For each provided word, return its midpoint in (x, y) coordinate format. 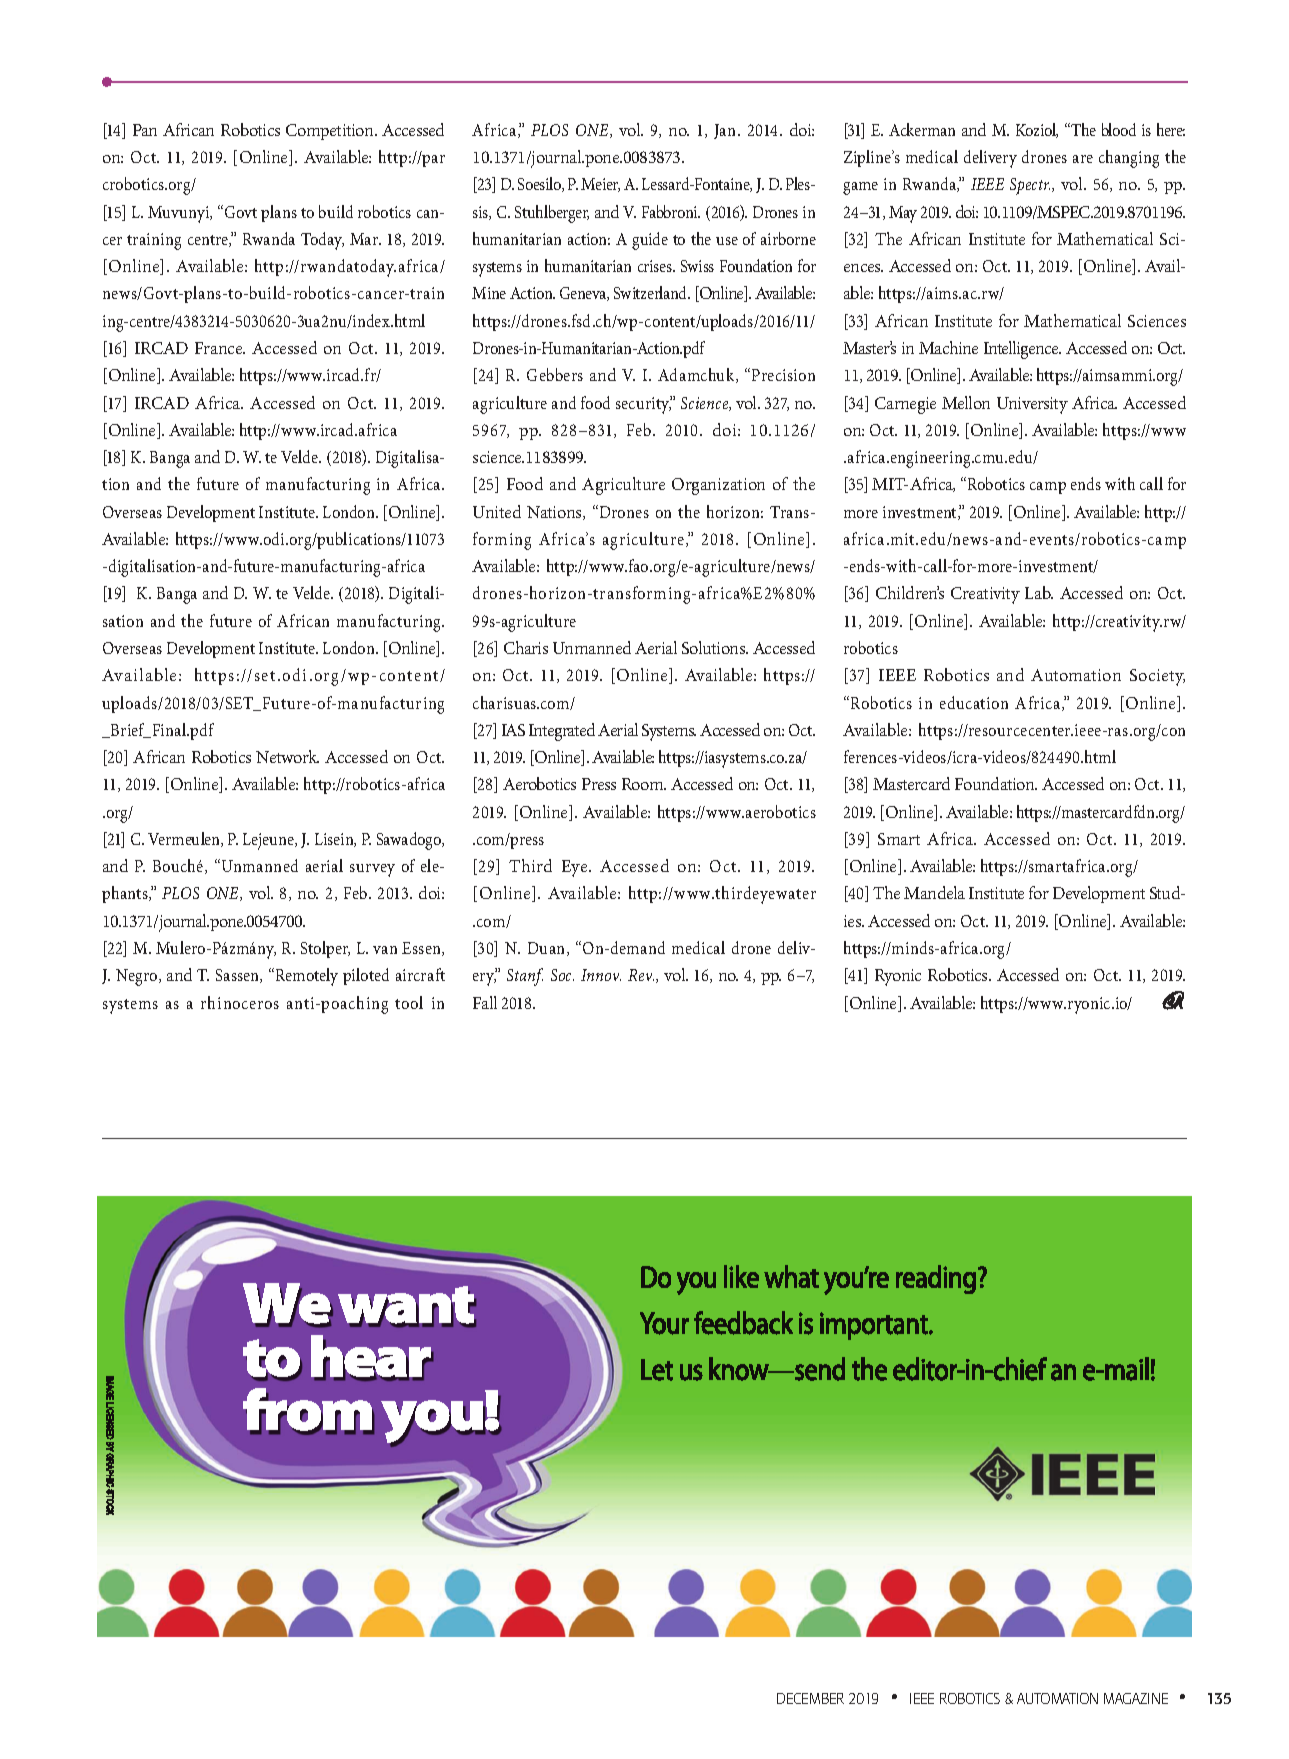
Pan (145, 130)
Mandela (934, 892)
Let (657, 1370)
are (1083, 159)
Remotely (305, 977)
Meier (600, 185)
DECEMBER (810, 1698)
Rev (641, 975)
